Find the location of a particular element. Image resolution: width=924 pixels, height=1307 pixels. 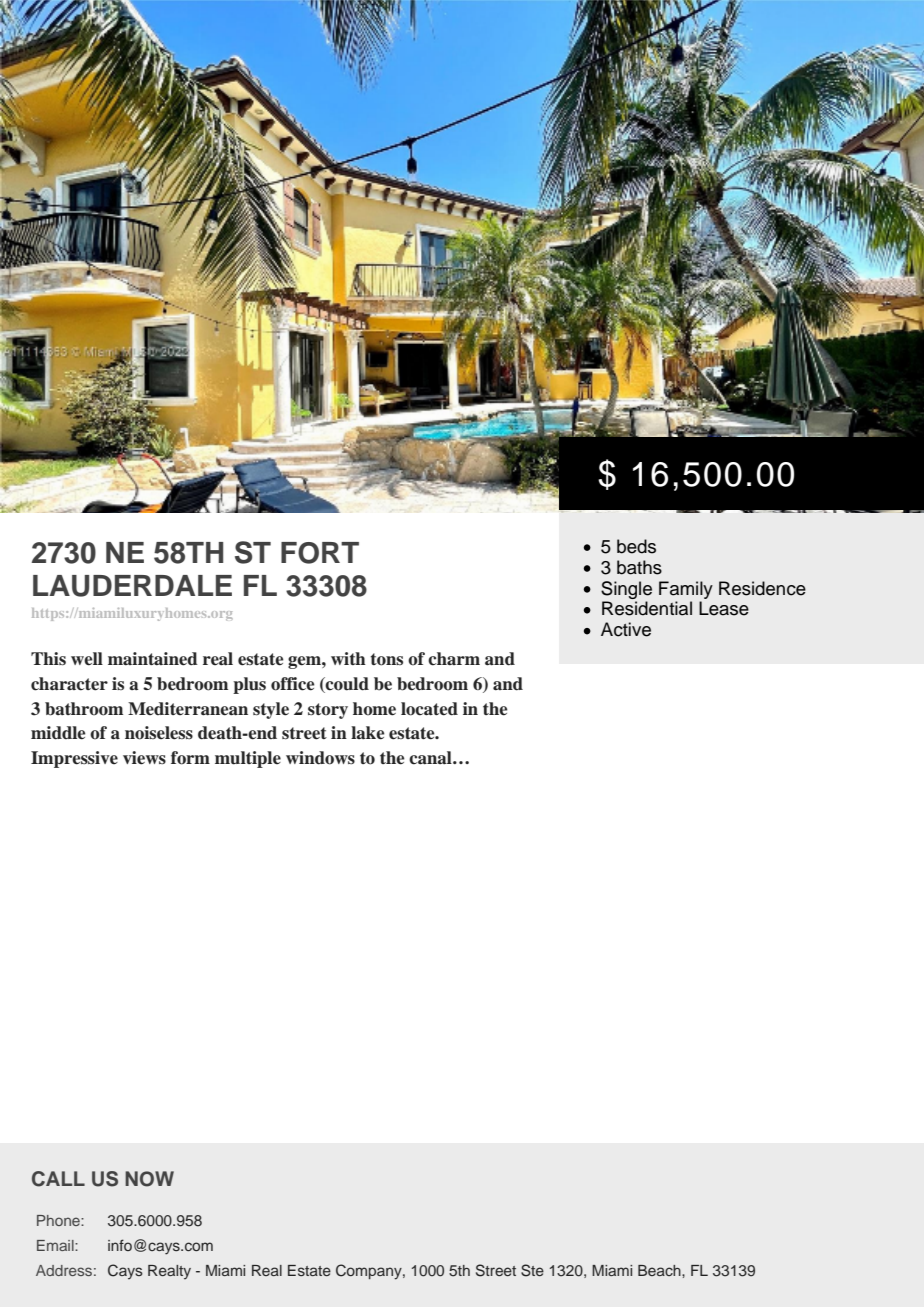

FORT is located at coordinates (320, 553).
